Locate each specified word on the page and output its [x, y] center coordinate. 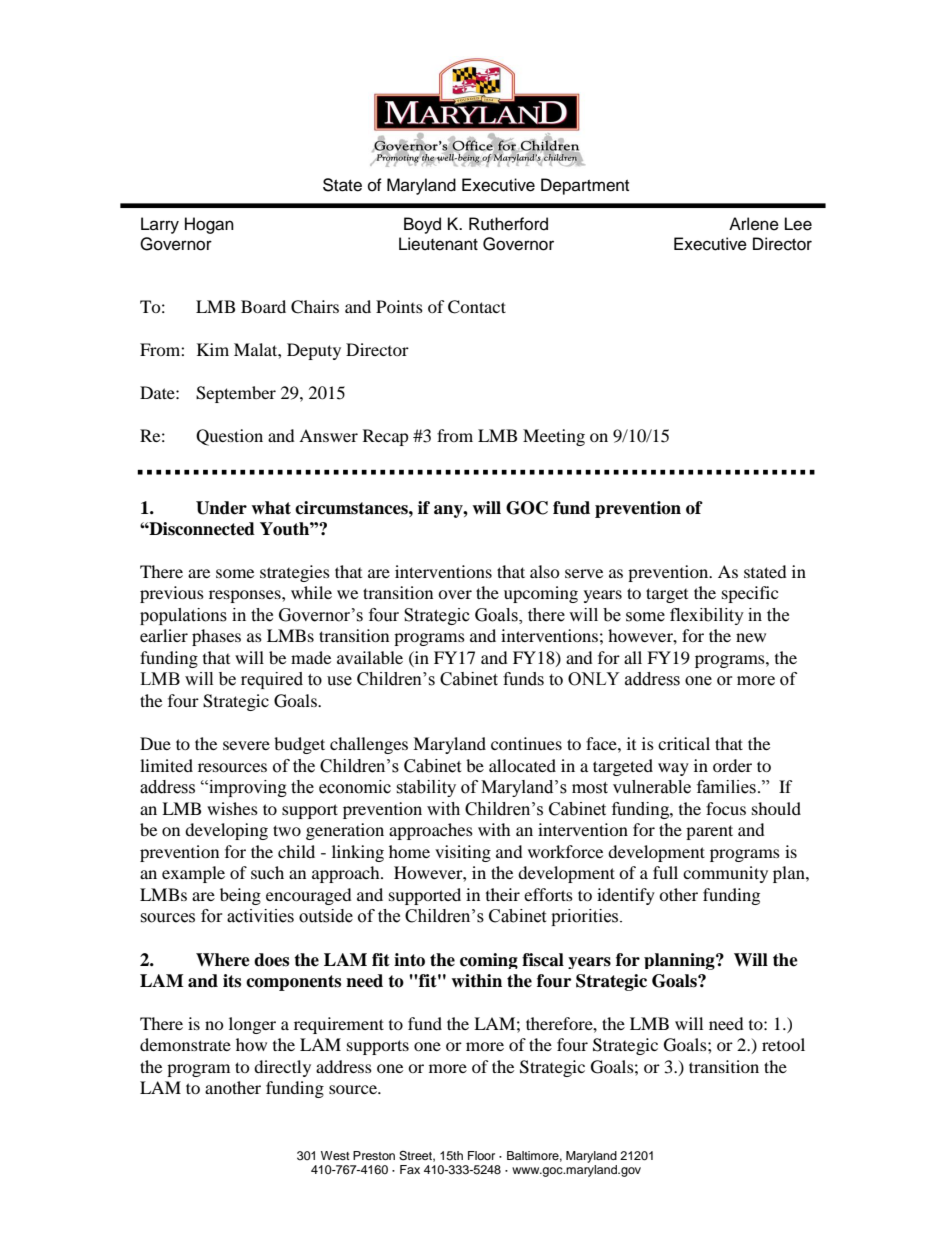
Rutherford [508, 224]
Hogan [209, 225]
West [335, 1155]
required [272, 680]
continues [526, 743]
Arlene [754, 224]
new [751, 637]
